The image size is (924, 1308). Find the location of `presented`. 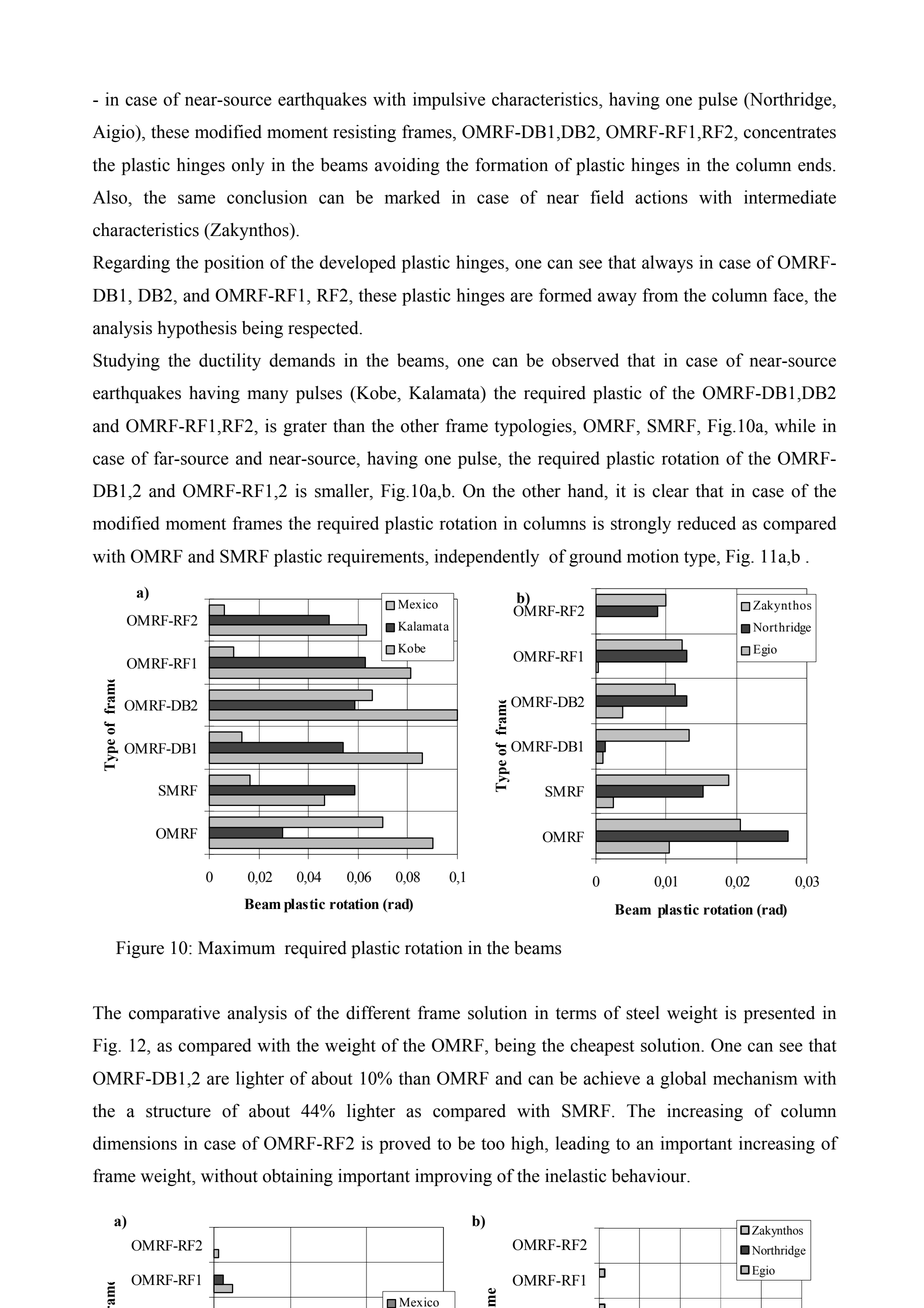

presented is located at coordinates (779, 1014).
